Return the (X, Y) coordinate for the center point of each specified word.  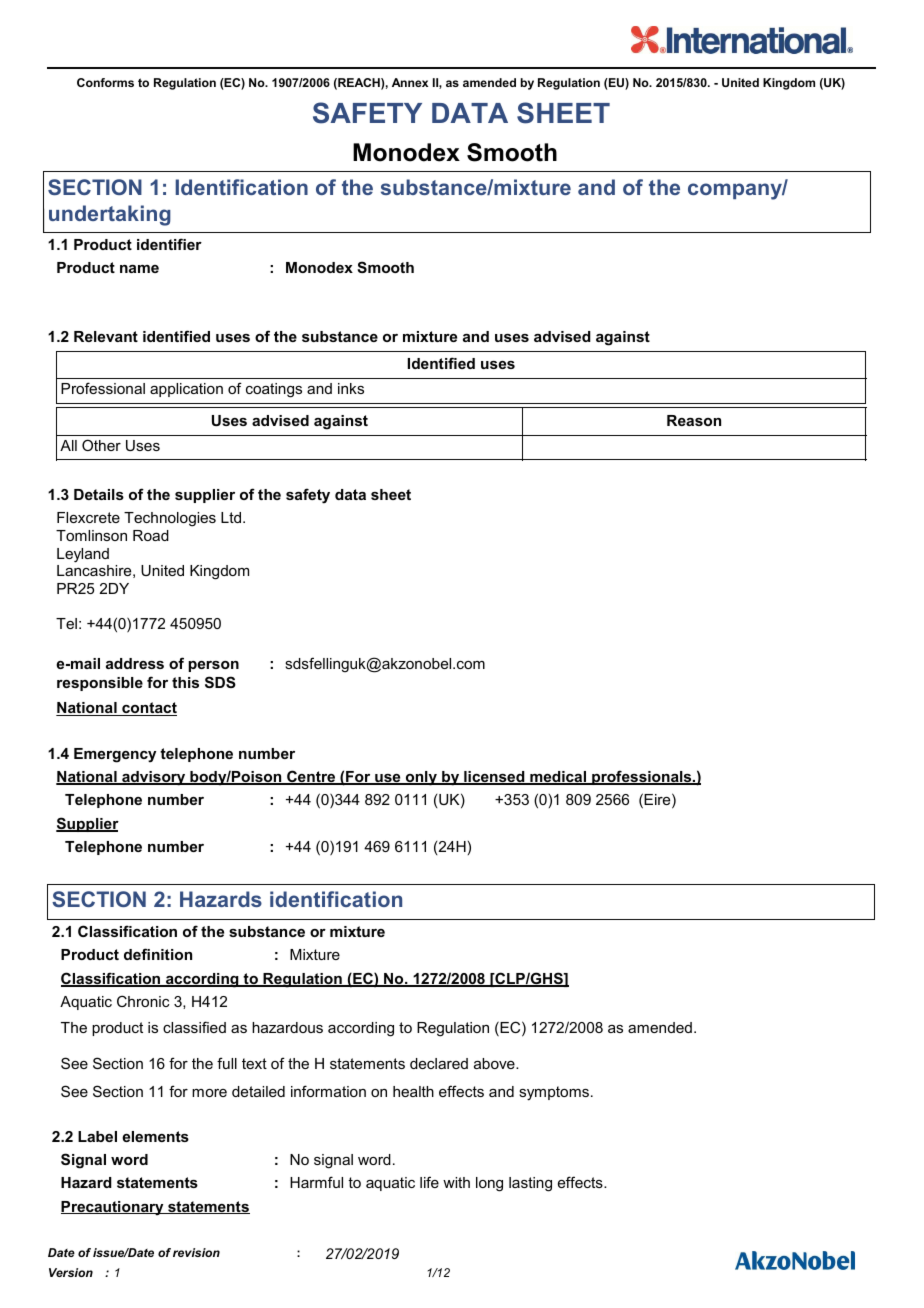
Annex (410, 82)
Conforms (105, 82)
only (421, 778)
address (135, 663)
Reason (694, 420)
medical (558, 778)
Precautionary (113, 1208)
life (429, 1182)
